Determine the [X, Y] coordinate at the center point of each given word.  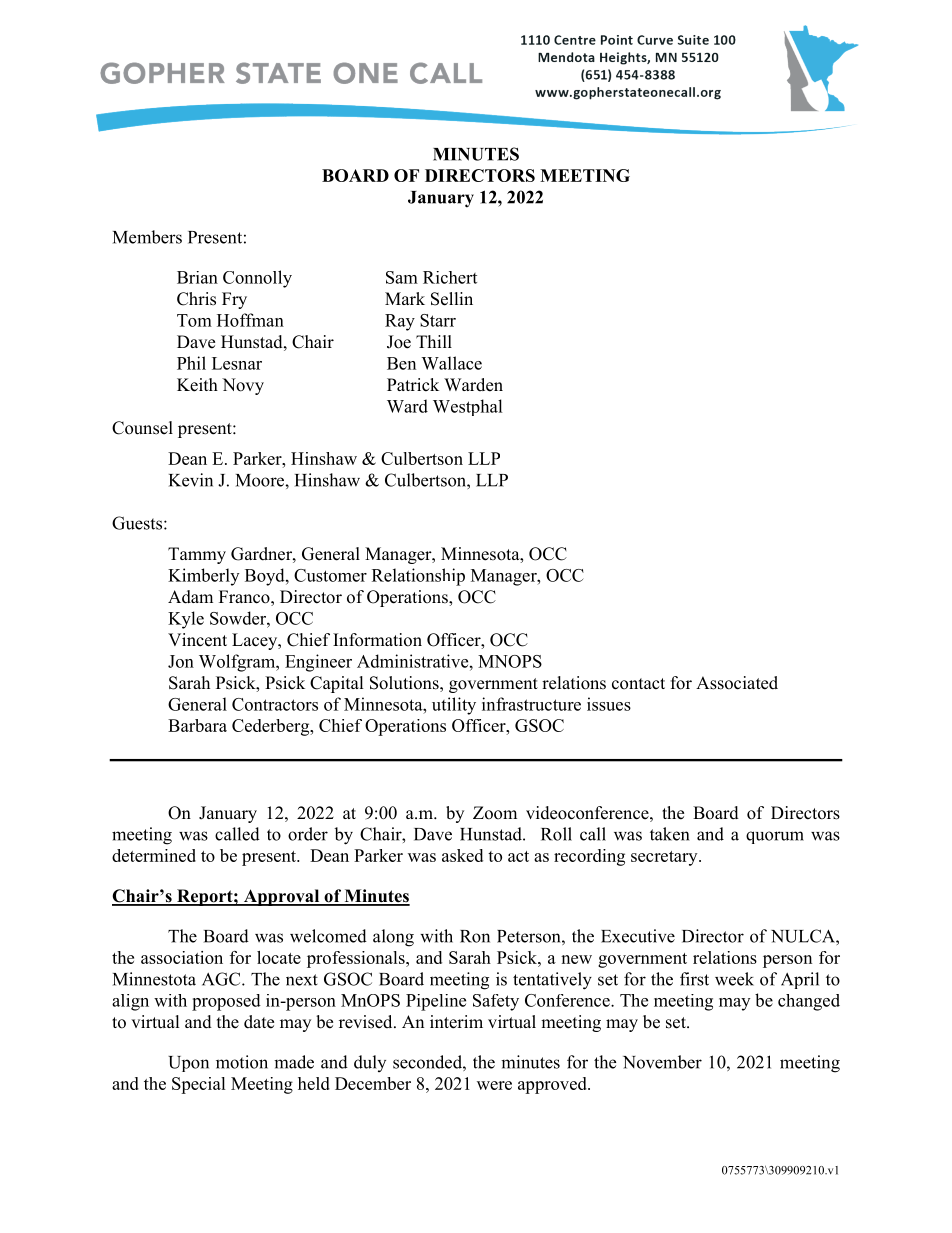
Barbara [197, 725]
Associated [737, 683]
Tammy [197, 555]
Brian [197, 277]
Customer [330, 575]
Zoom [495, 813]
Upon [188, 1064]
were [494, 1085]
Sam [402, 277]
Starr [438, 320]
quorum [775, 837]
